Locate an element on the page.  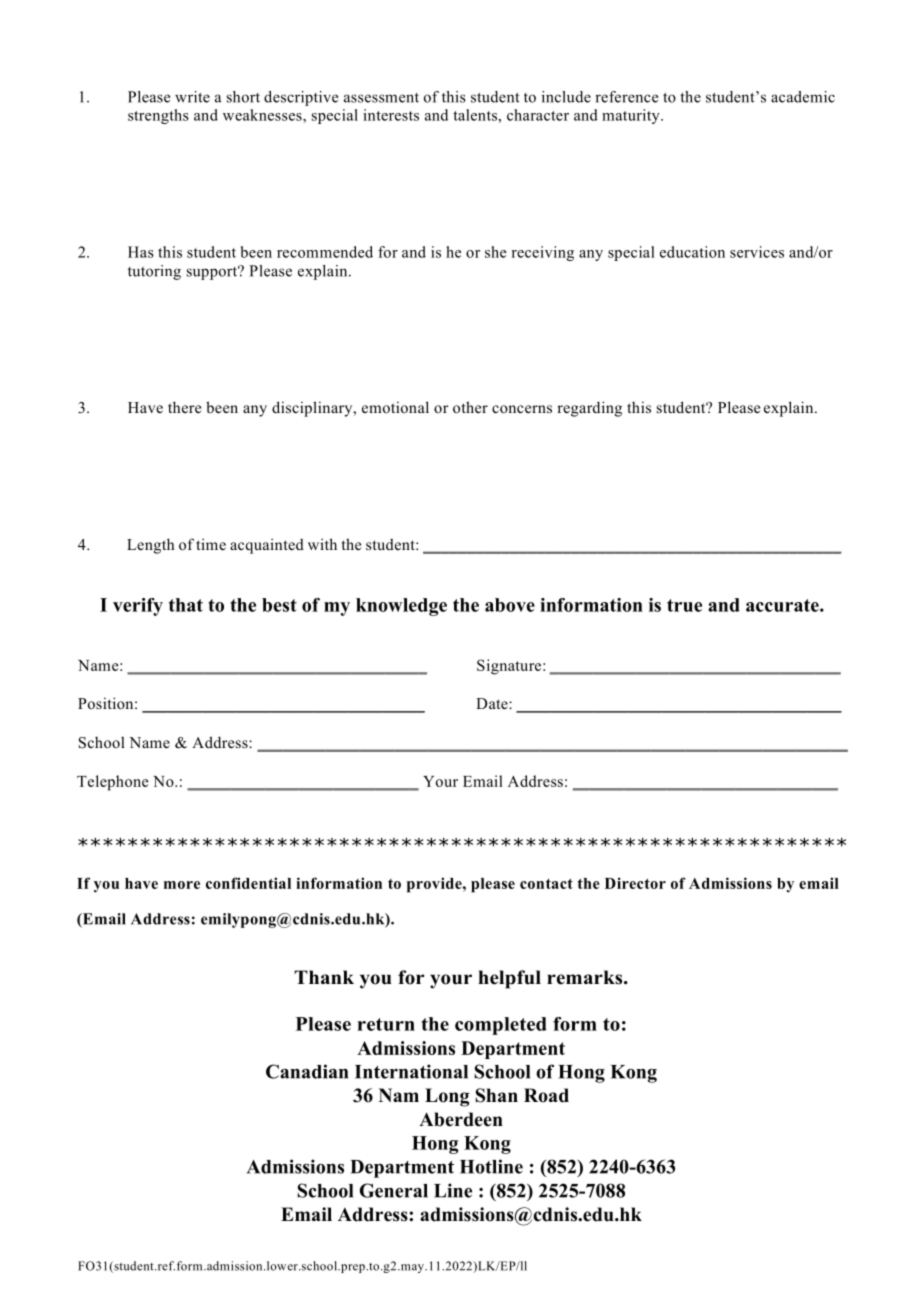
Road is located at coordinates (546, 1095).
